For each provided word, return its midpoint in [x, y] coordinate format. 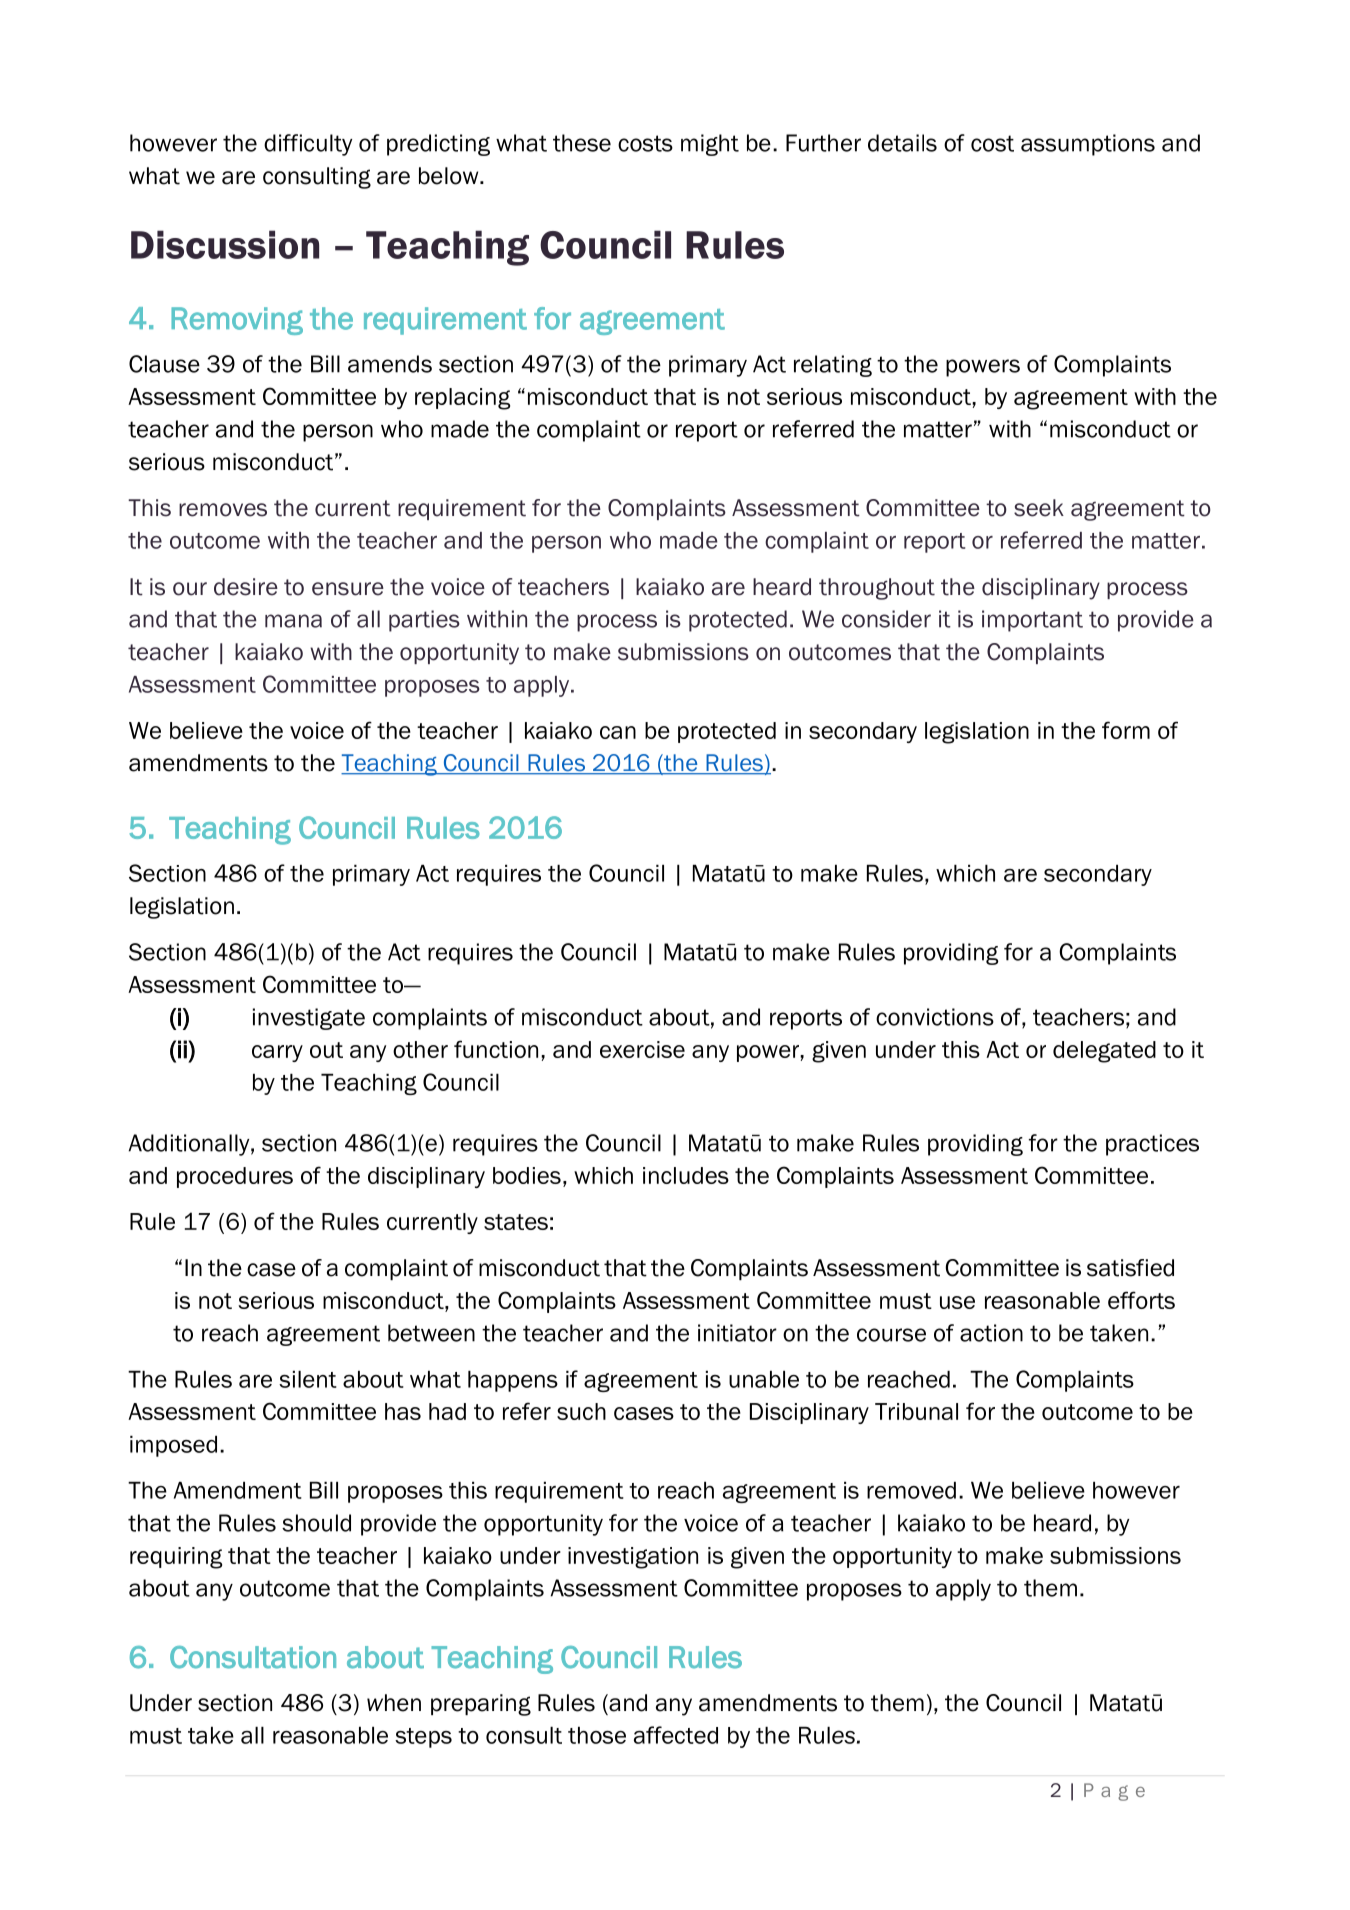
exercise [642, 1049]
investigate [309, 1019]
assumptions [1088, 145]
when [394, 1703]
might [710, 145]
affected [676, 1735]
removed [911, 1490]
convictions [935, 1017]
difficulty [308, 145]
